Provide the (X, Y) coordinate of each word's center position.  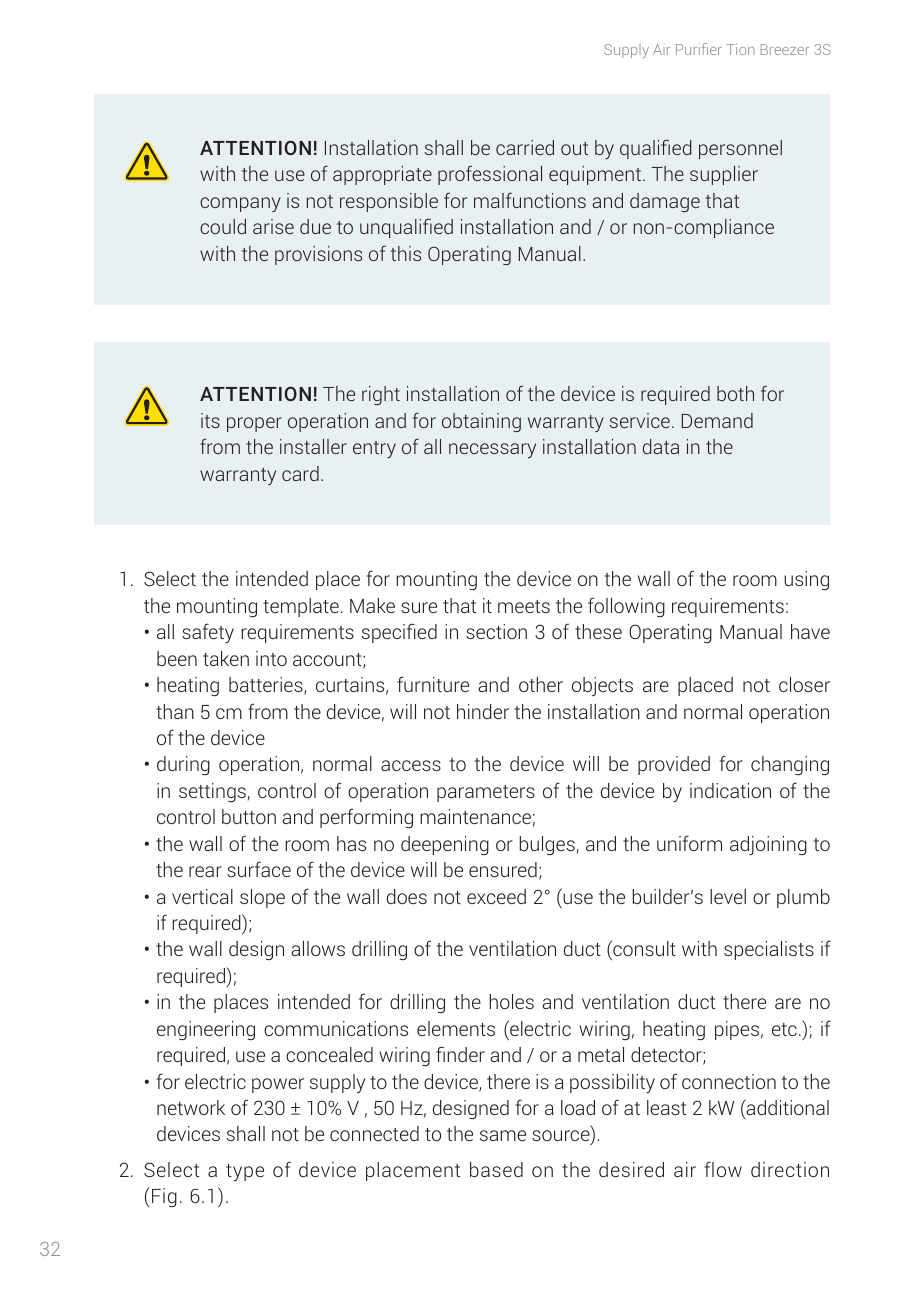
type (245, 1172)
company (240, 204)
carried (525, 147)
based (496, 1169)
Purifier (699, 49)
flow (723, 1169)
